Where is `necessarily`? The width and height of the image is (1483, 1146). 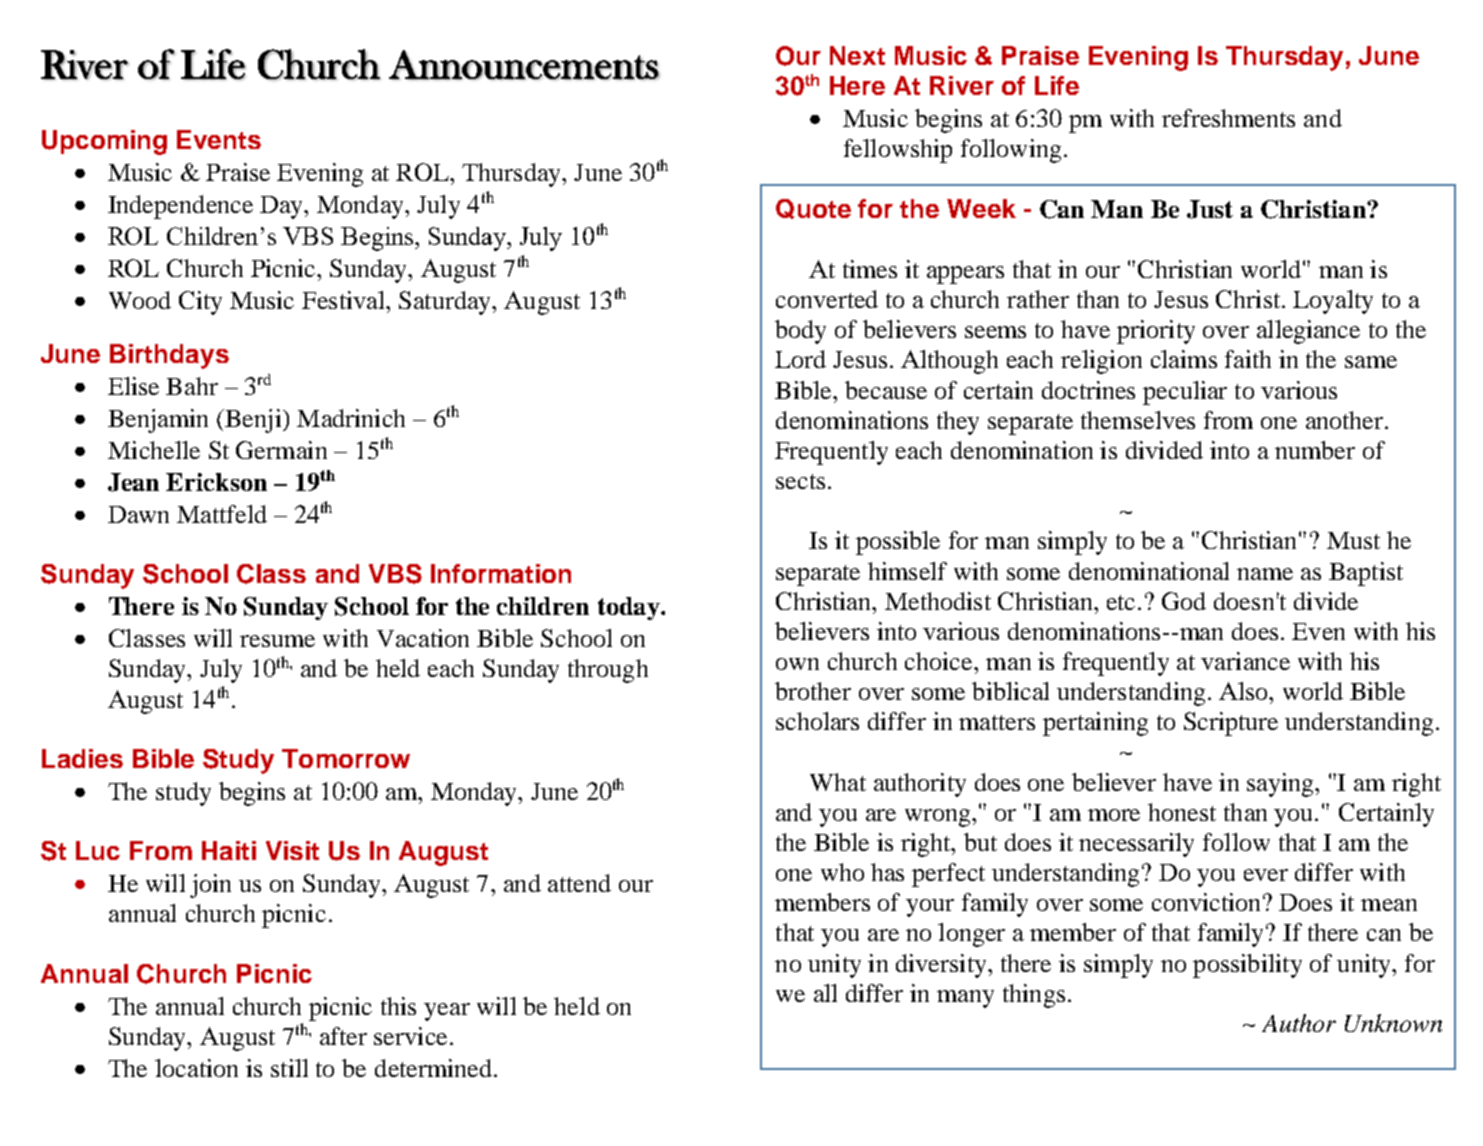
necessarily is located at coordinates (1136, 845).
